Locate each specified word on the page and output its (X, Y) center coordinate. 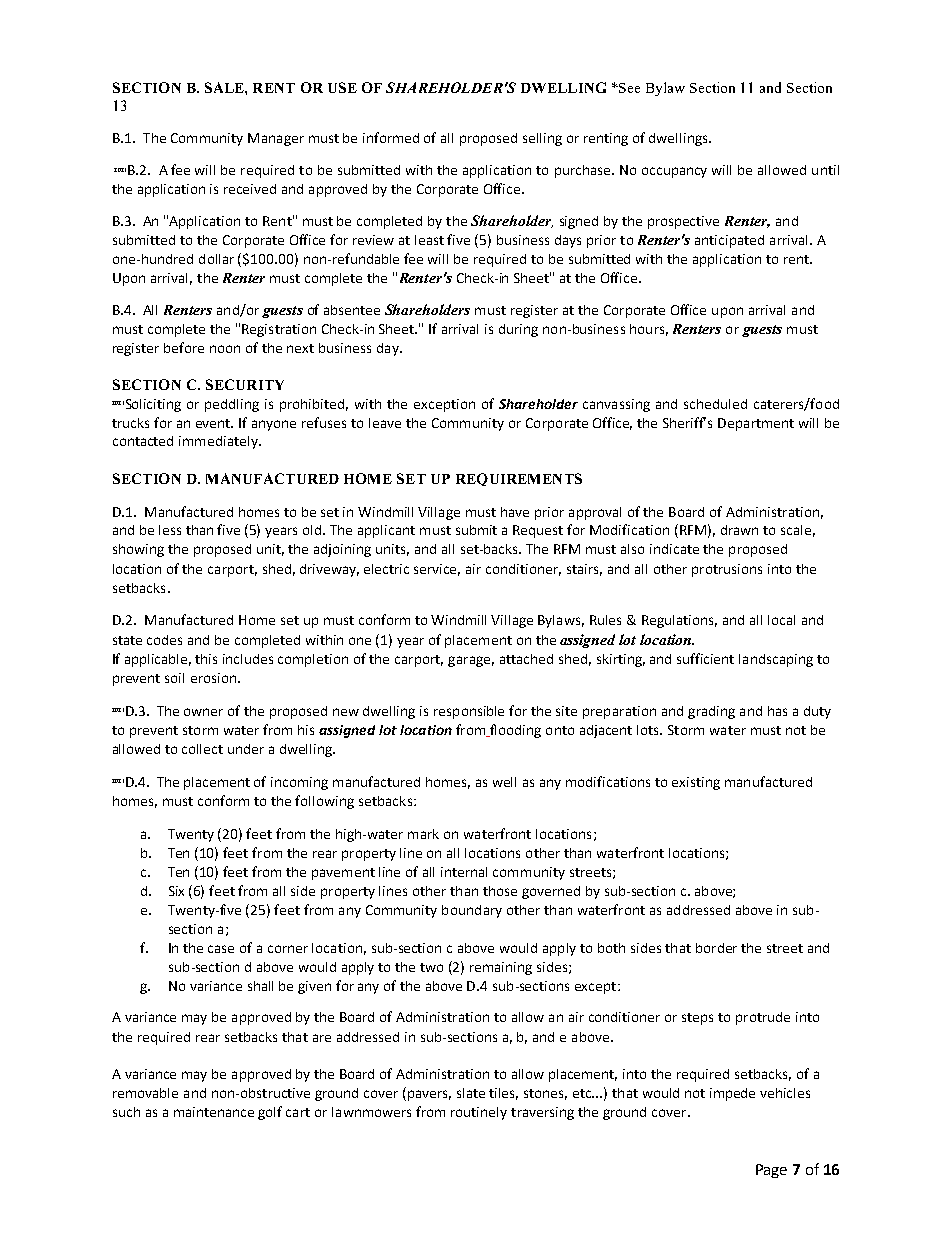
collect (202, 749)
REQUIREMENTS (519, 479)
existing (696, 783)
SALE (225, 87)
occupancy (674, 172)
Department (756, 424)
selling (542, 139)
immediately (219, 442)
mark (423, 834)
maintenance (214, 1112)
